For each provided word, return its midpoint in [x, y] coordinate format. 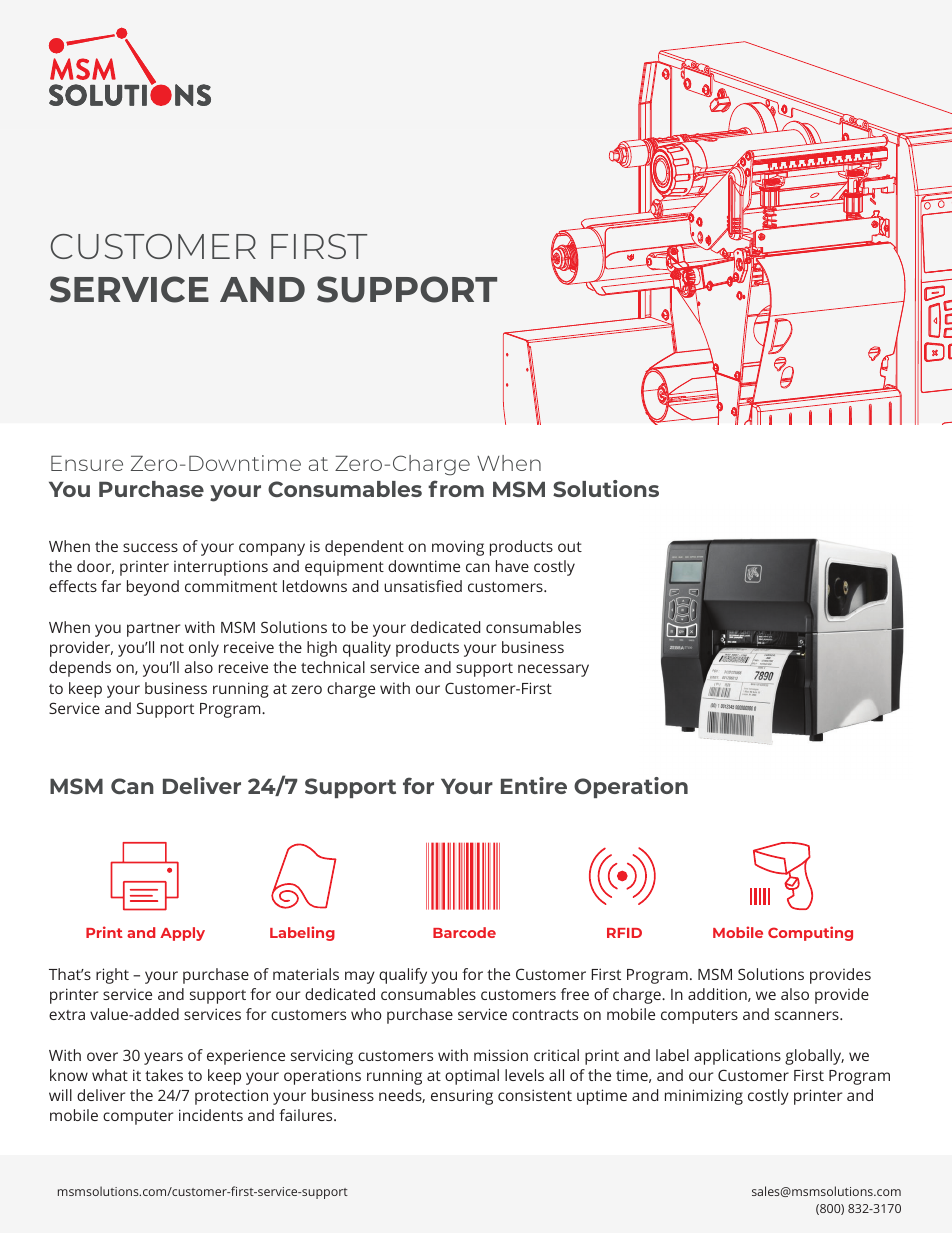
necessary [553, 670]
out [570, 547]
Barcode [464, 932]
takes [164, 1075]
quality [367, 649]
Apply [182, 934]
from [456, 488]
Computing [810, 933]
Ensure [87, 463]
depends [80, 669]
